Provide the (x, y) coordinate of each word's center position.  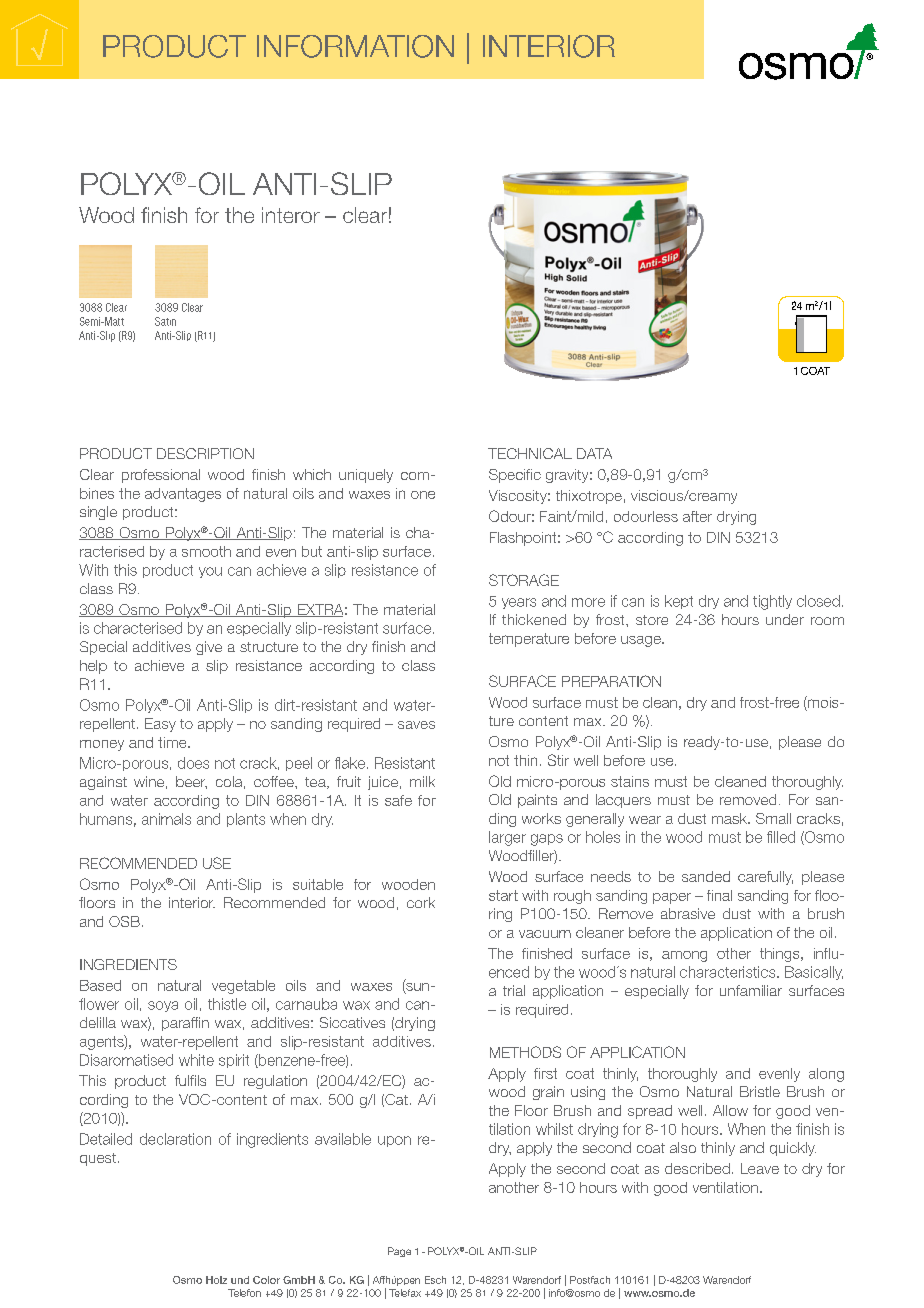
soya (163, 1006)
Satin (165, 321)
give (209, 648)
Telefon (244, 1293)
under (785, 619)
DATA (594, 453)
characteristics (729, 972)
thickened (534, 619)
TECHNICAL (530, 453)
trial (514, 990)
